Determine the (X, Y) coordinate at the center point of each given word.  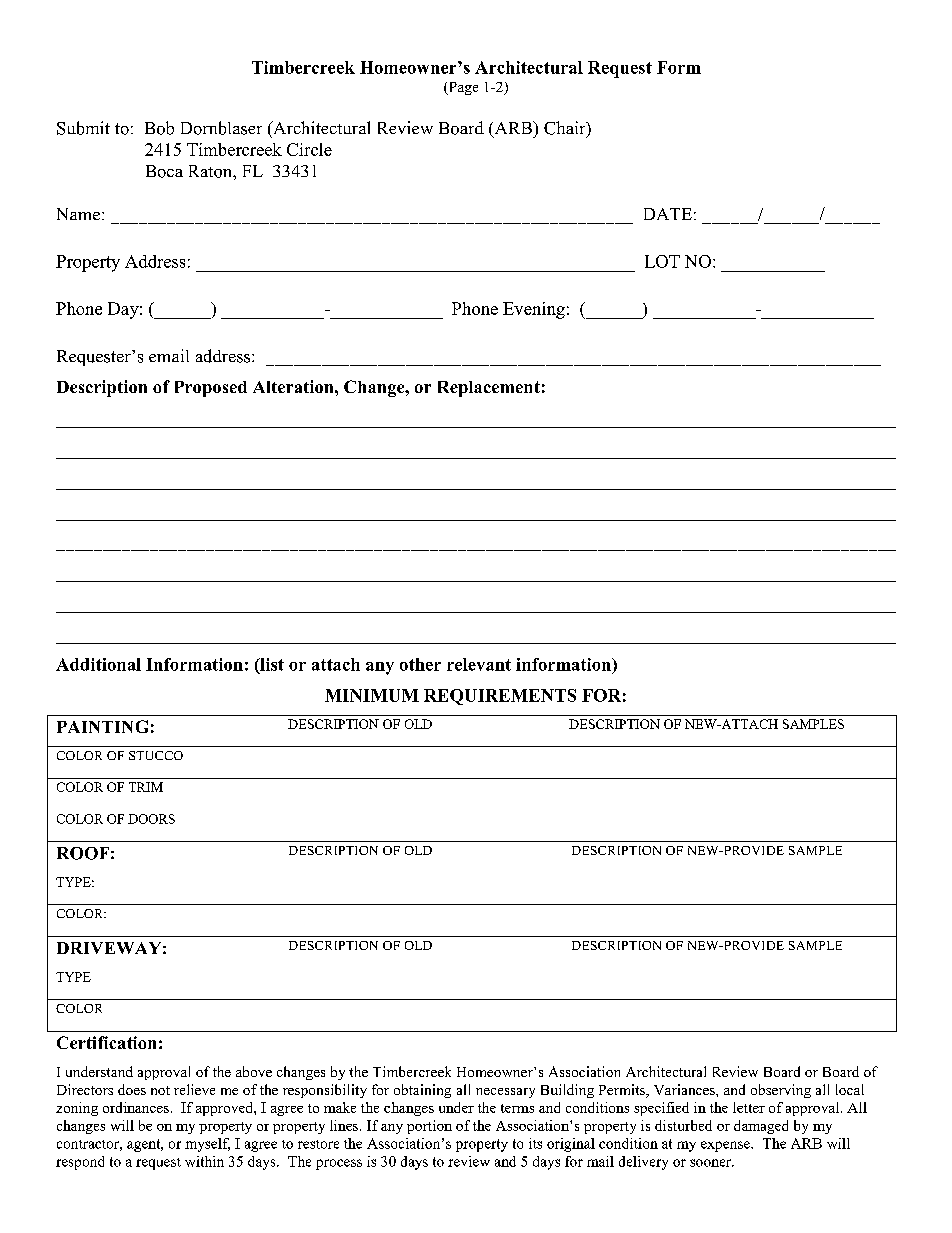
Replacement (489, 389)
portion (429, 1127)
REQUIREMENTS (500, 697)
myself (207, 1145)
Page (462, 88)
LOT (662, 261)
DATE (668, 214)
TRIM (146, 787)
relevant (479, 664)
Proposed (211, 389)
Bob (159, 128)
